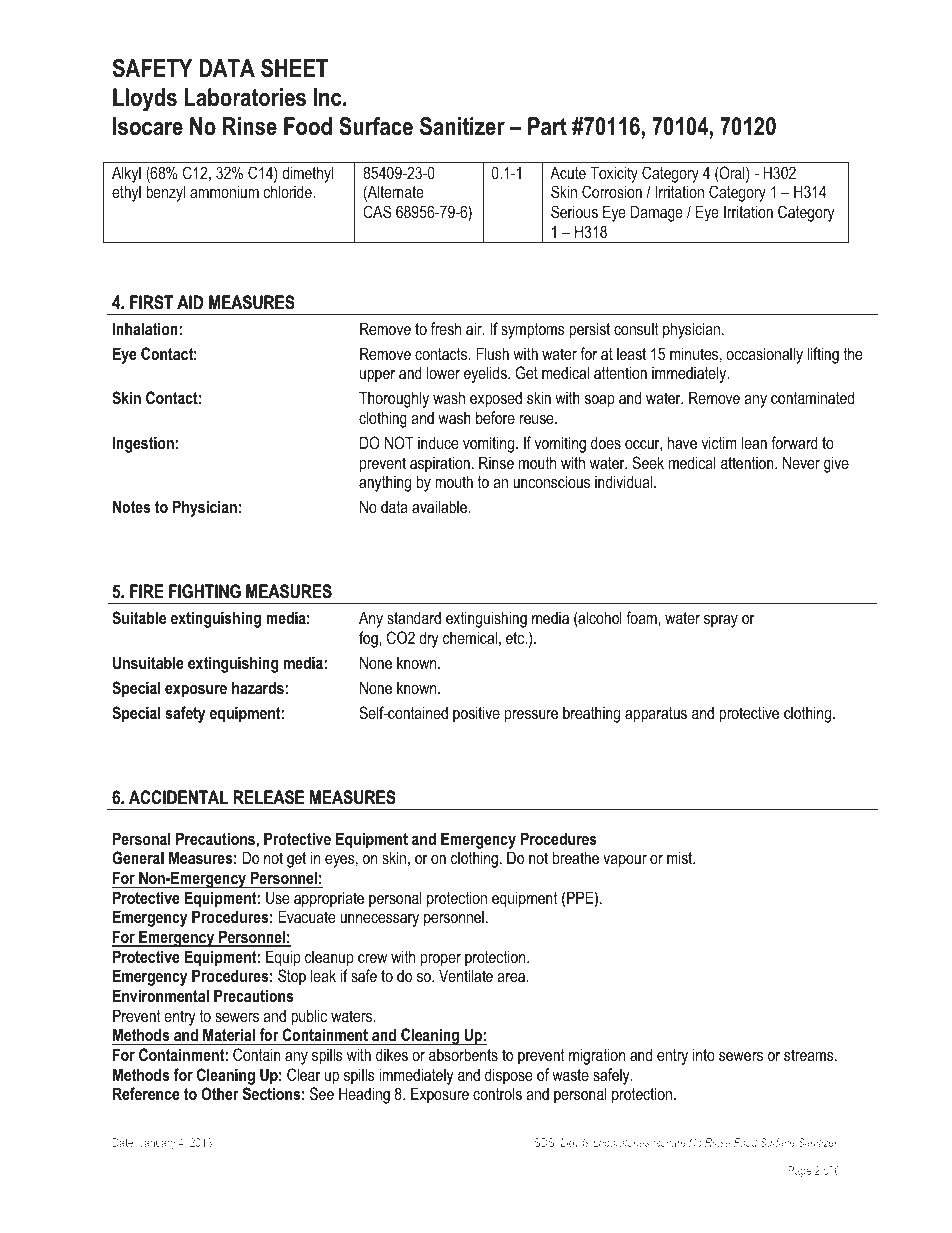 The image size is (952, 1233). What do you see at coordinates (657, 213) in the image?
I see `Damage` at bounding box center [657, 213].
